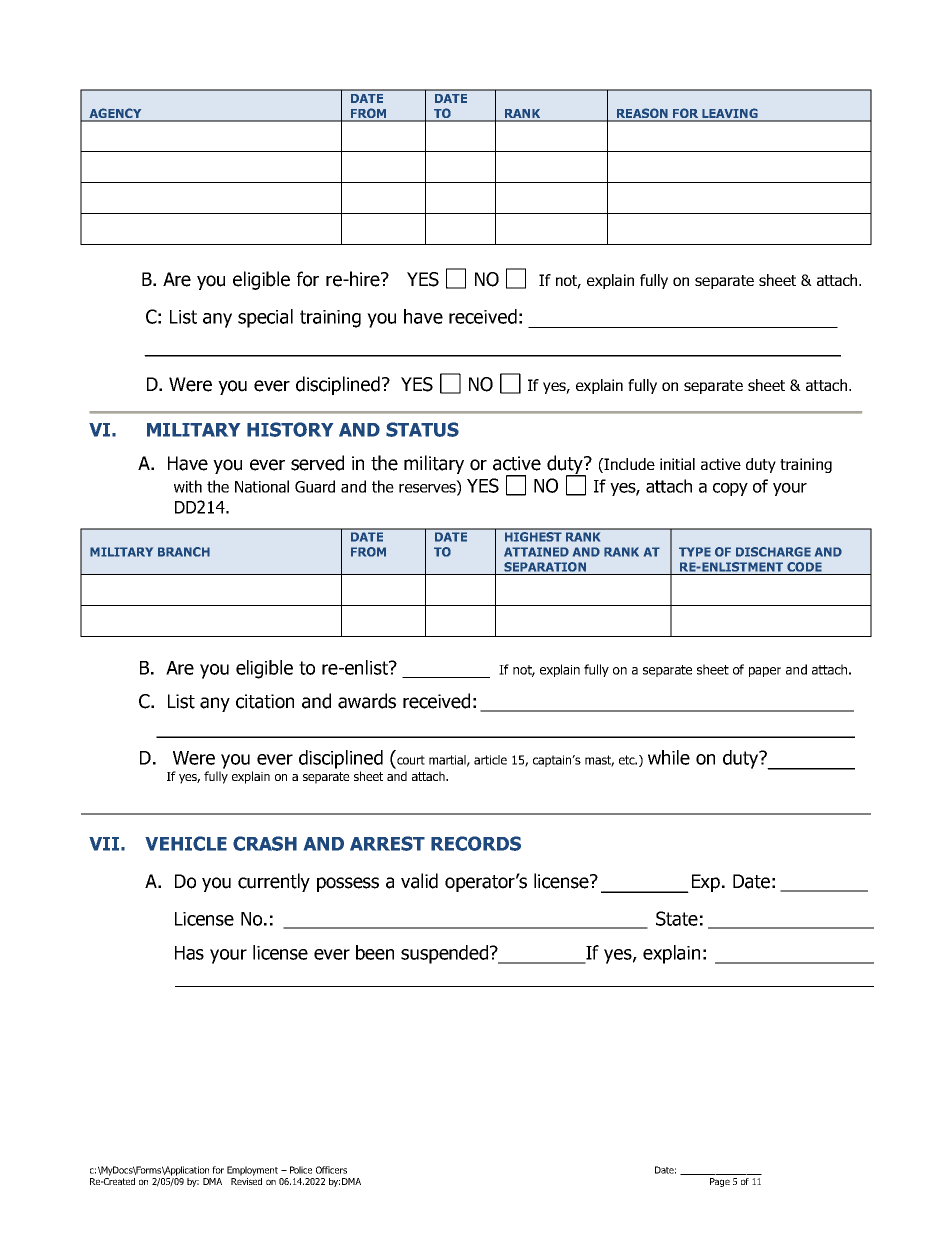  Describe the element at coordinates (331, 1170) in the image. I see `Officers` at that location.
